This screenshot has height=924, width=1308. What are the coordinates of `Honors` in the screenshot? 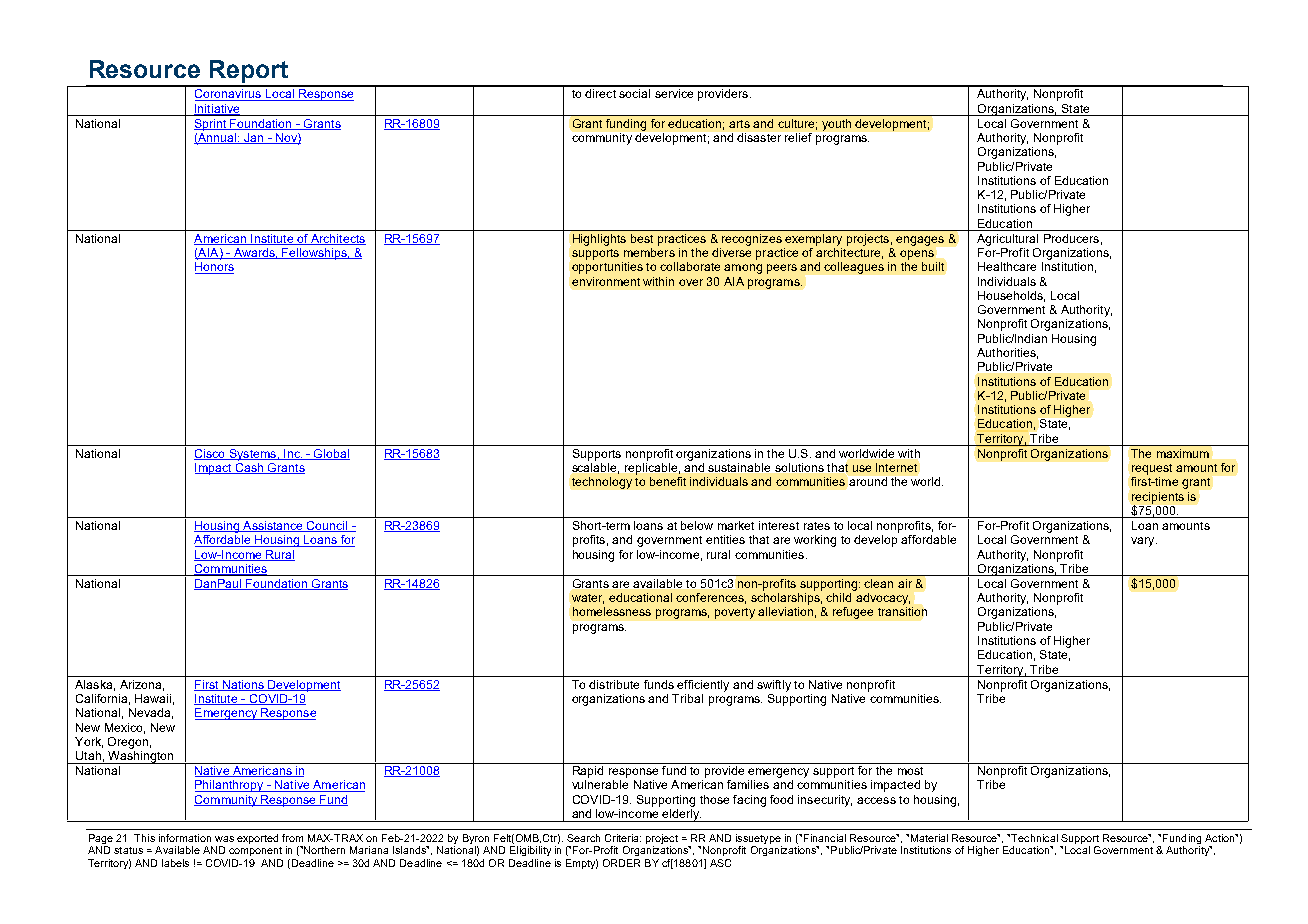 It's located at (214, 268).
